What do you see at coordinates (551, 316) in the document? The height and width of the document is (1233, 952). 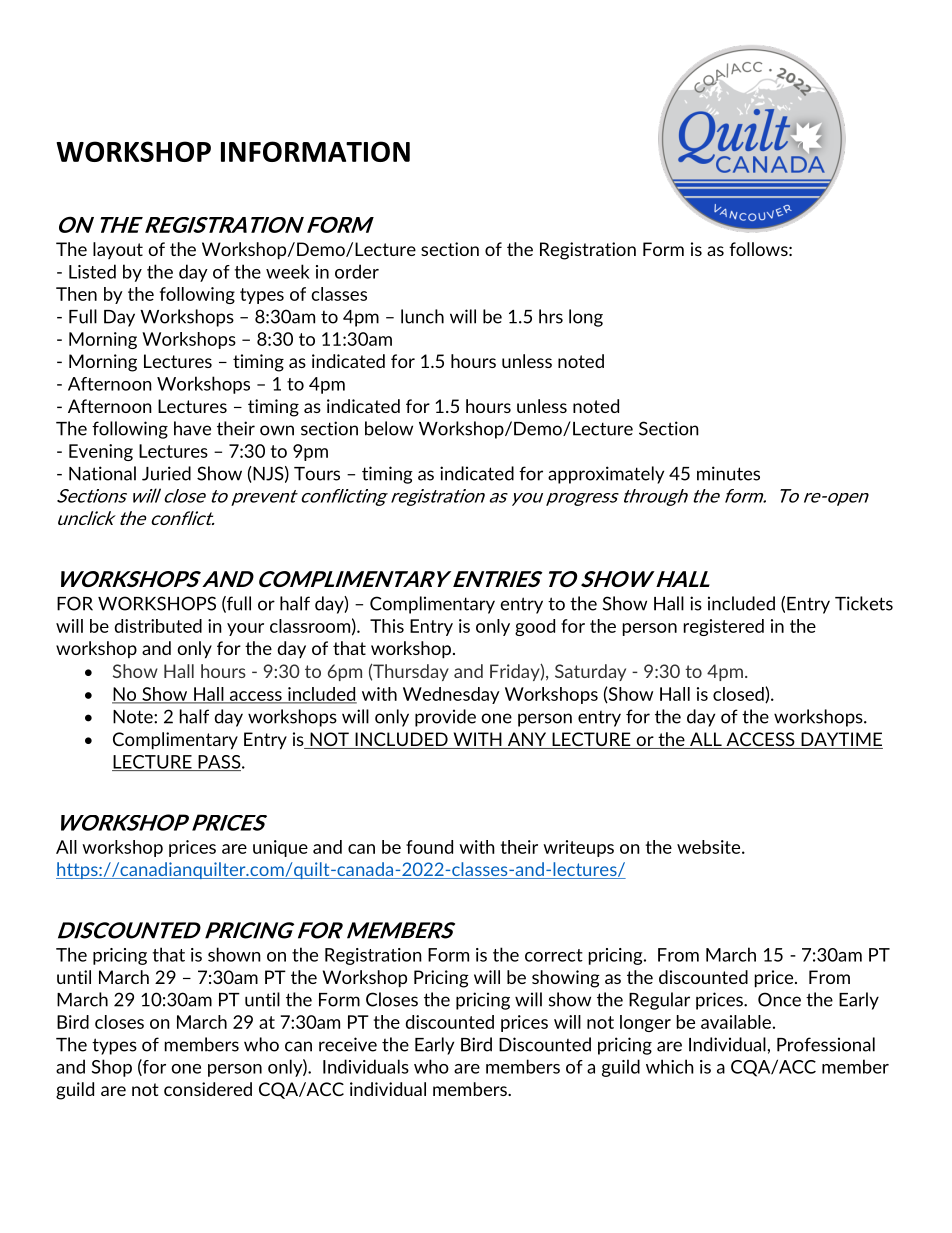 I see `hrs` at bounding box center [551, 316].
